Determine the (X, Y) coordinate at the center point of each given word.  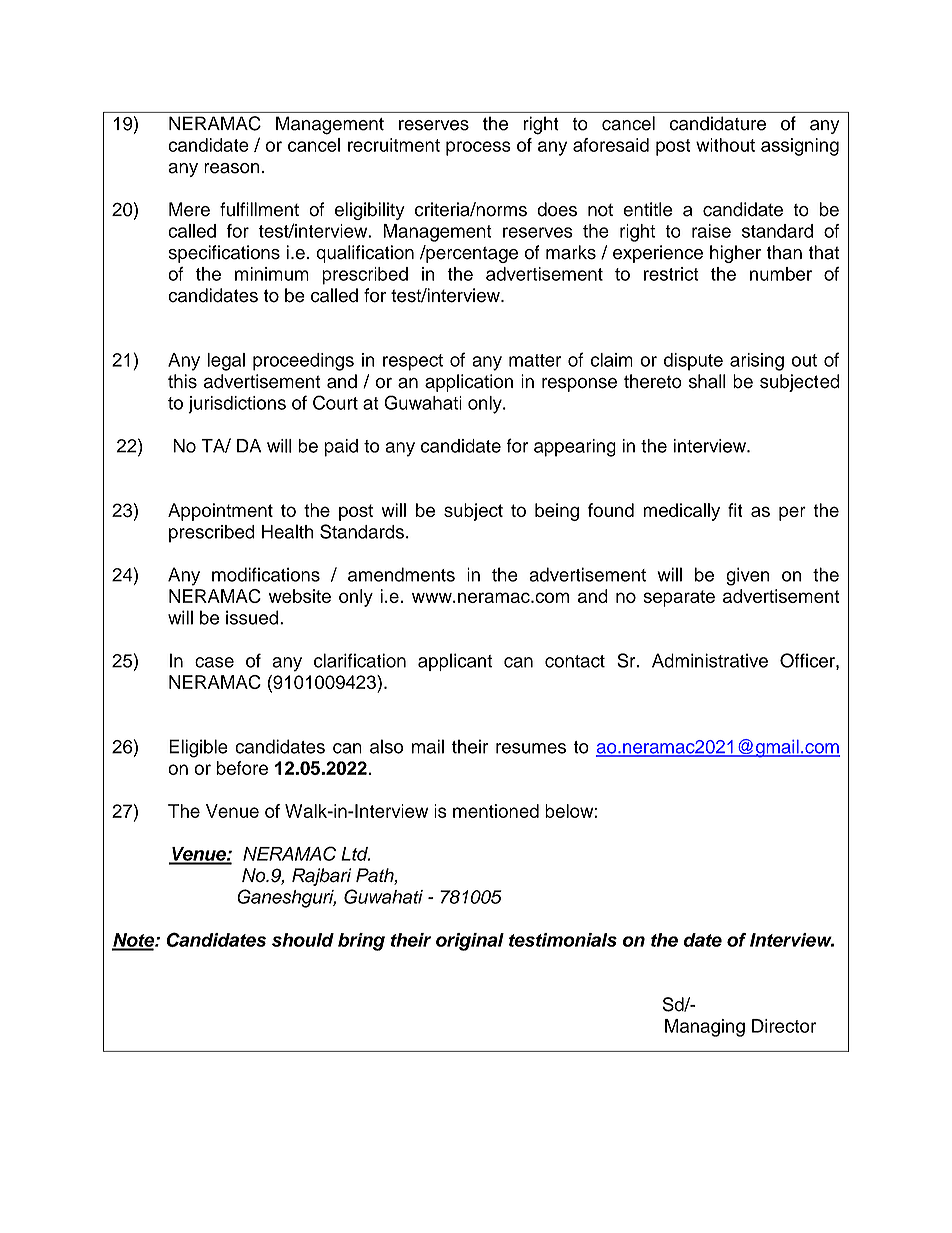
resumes (531, 748)
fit (735, 510)
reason (232, 168)
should (303, 940)
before (242, 768)
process (478, 148)
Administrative (710, 660)
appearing (575, 448)
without (725, 145)
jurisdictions (237, 405)
